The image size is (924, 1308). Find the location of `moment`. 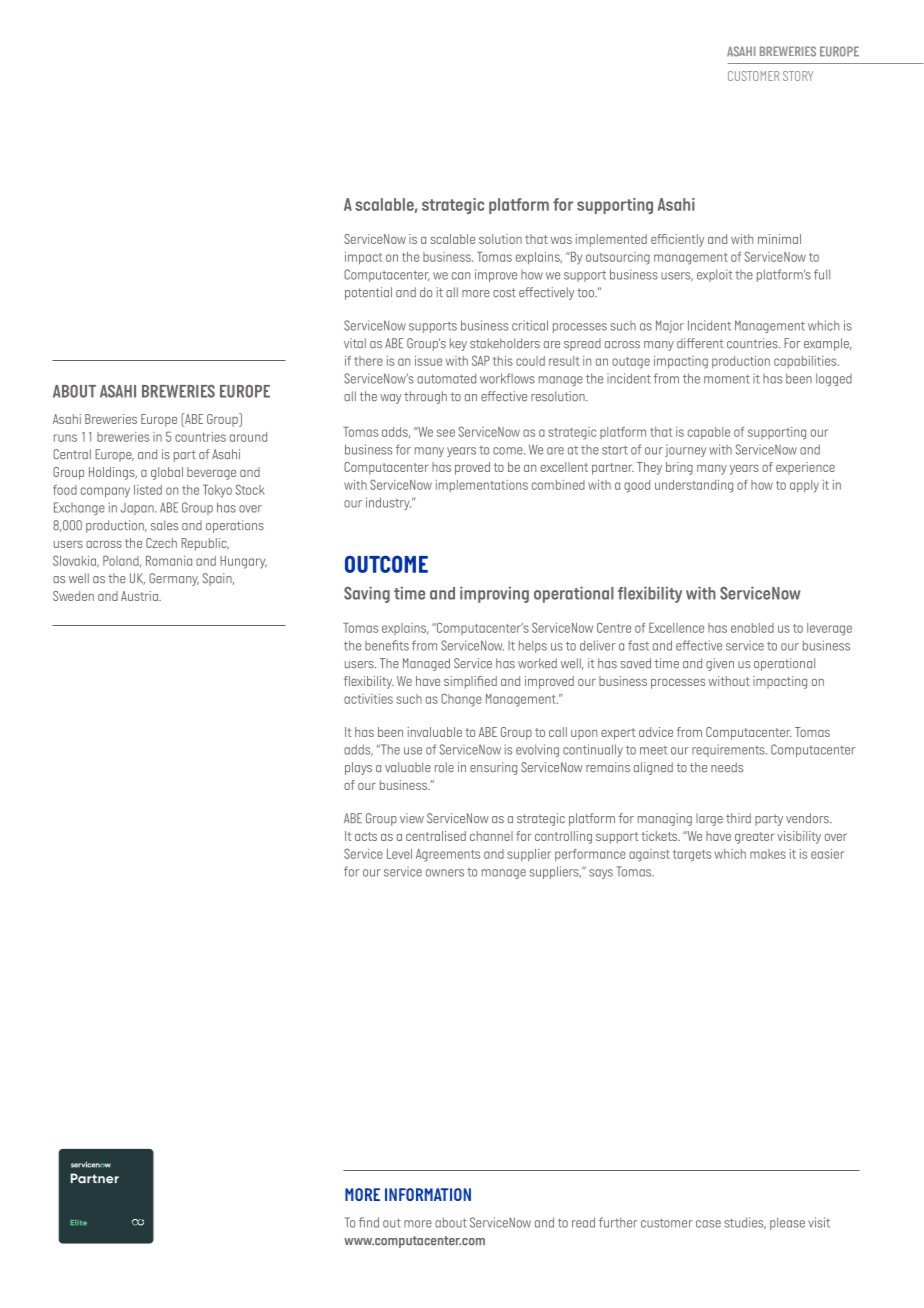

moment is located at coordinates (727, 379).
